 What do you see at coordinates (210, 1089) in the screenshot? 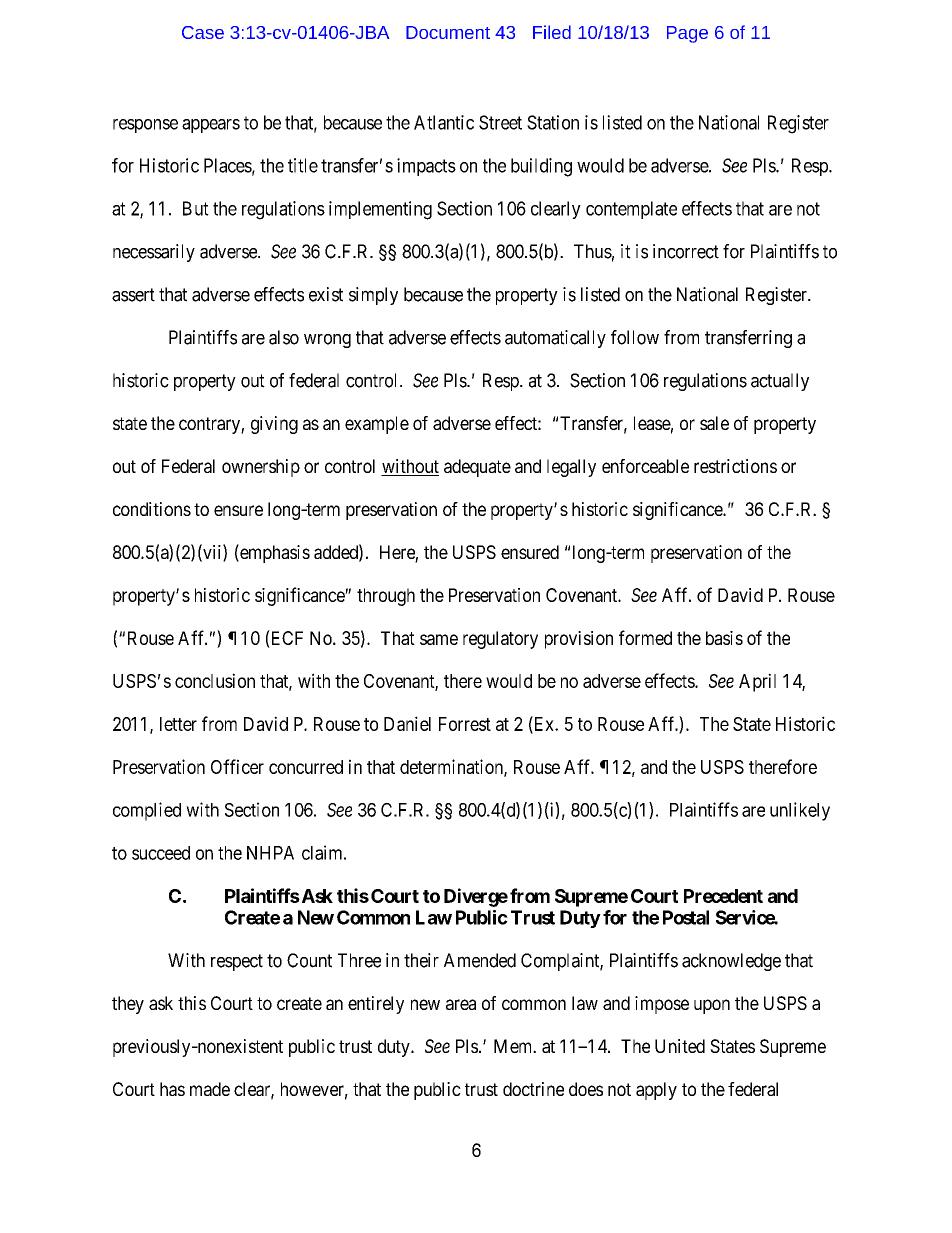
I see `made` at bounding box center [210, 1089].
